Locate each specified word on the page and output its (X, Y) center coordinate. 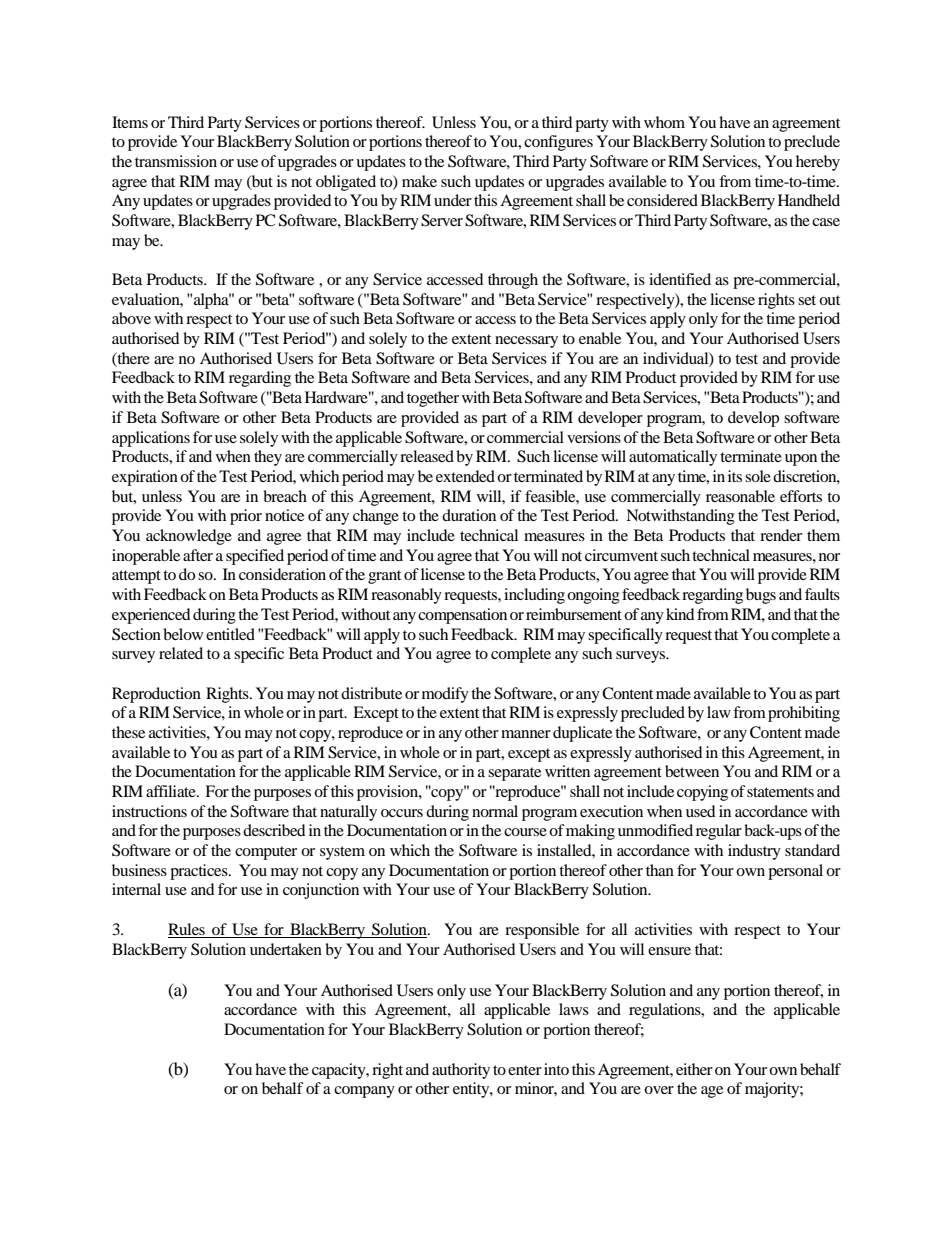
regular (719, 832)
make (419, 181)
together (433, 399)
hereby (818, 163)
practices (200, 872)
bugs (761, 596)
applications (151, 439)
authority (461, 1071)
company (364, 1092)
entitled (230, 634)
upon (801, 460)
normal (495, 811)
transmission (176, 161)
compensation (462, 616)
